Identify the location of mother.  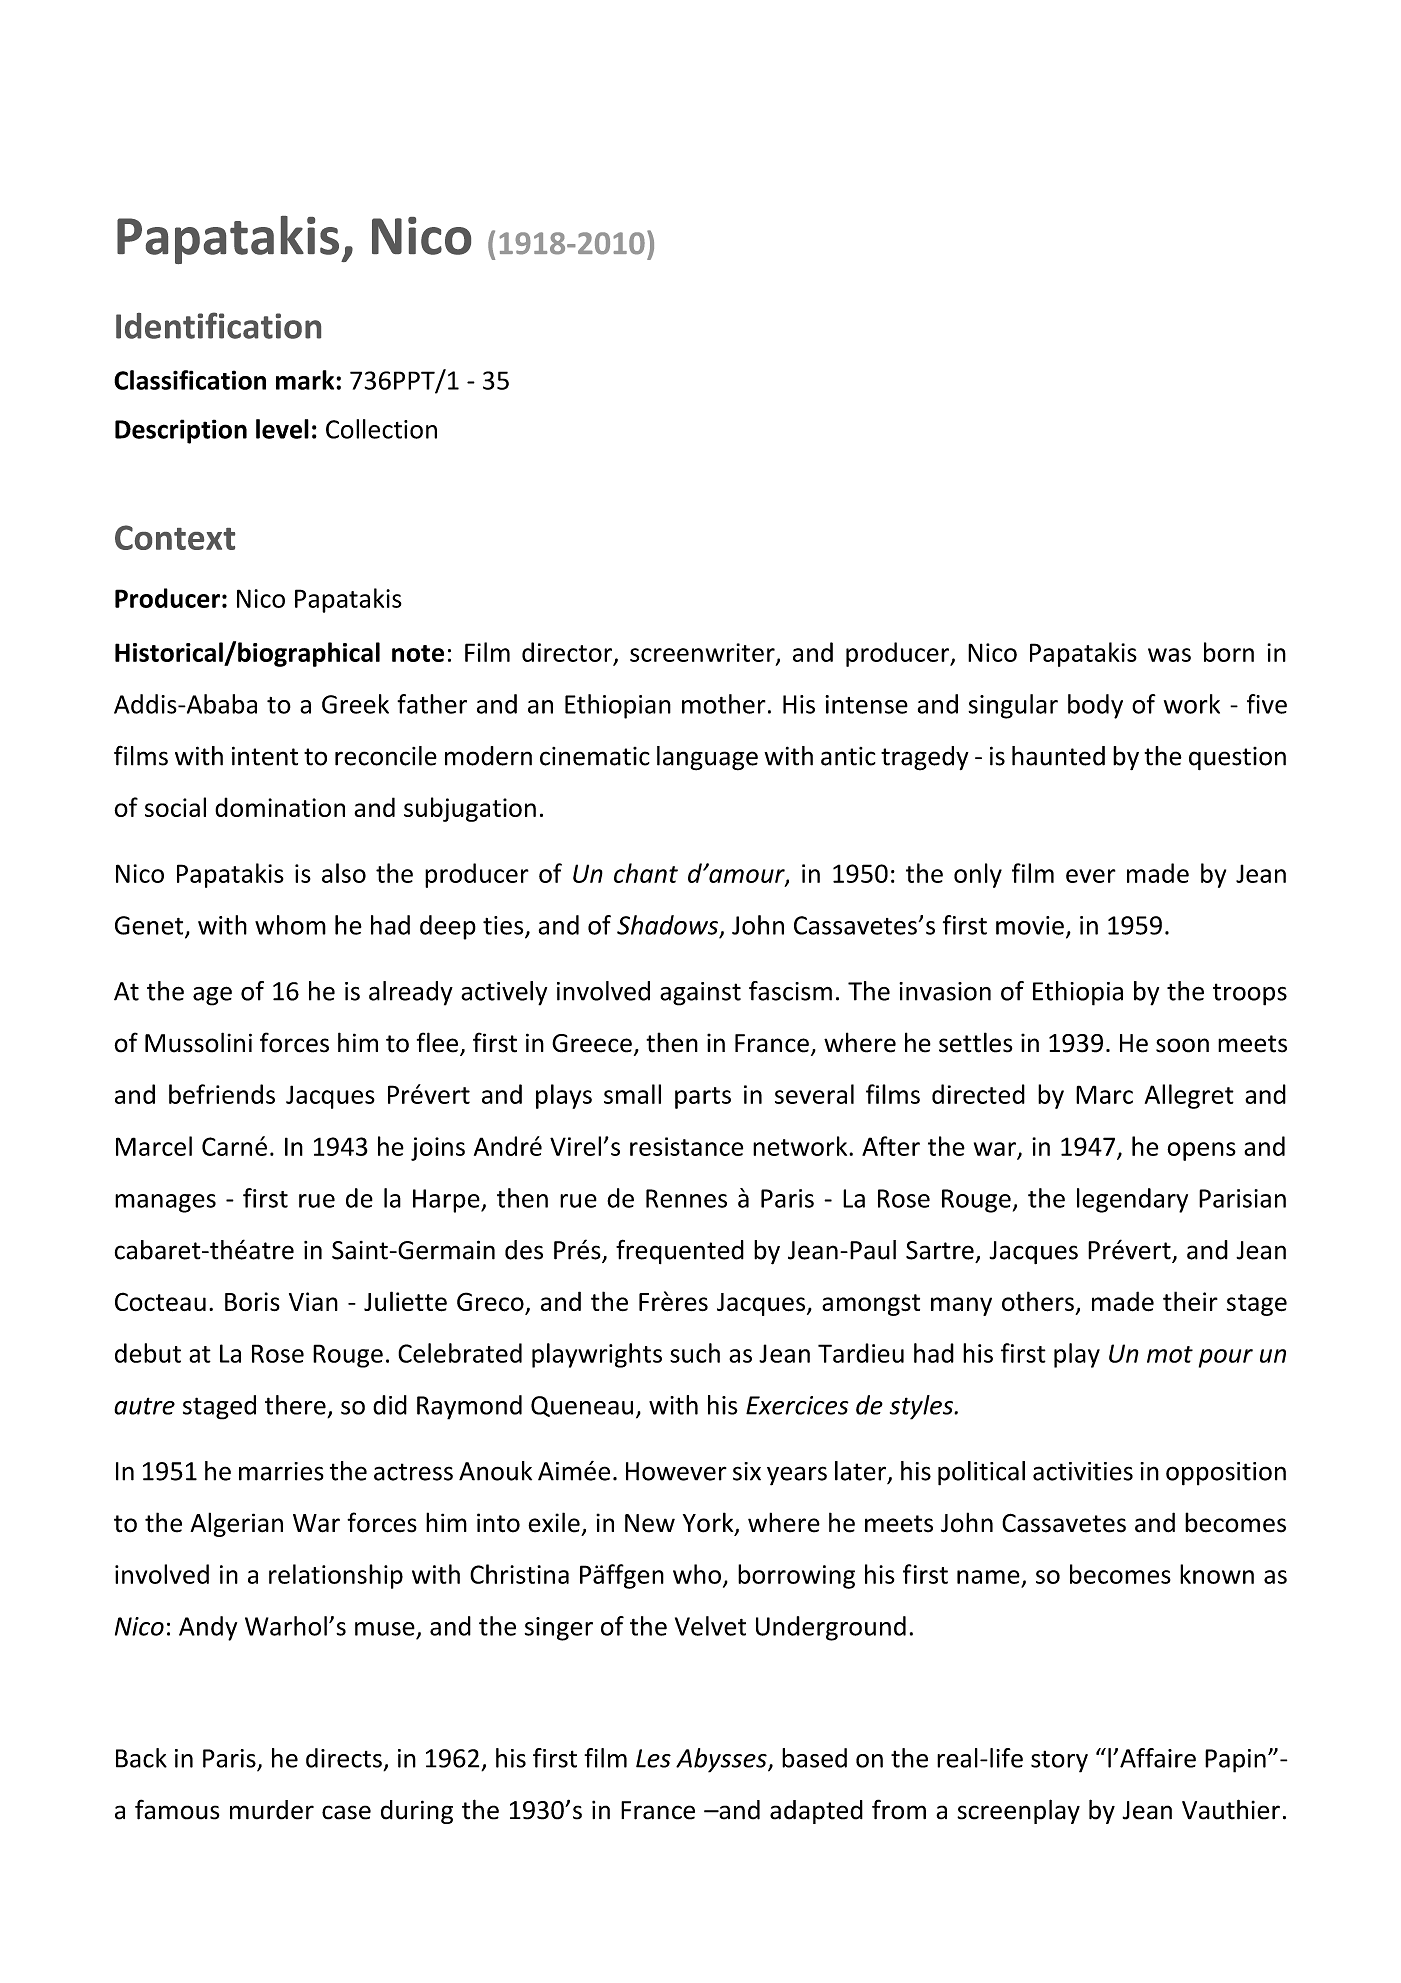
(724, 704).
